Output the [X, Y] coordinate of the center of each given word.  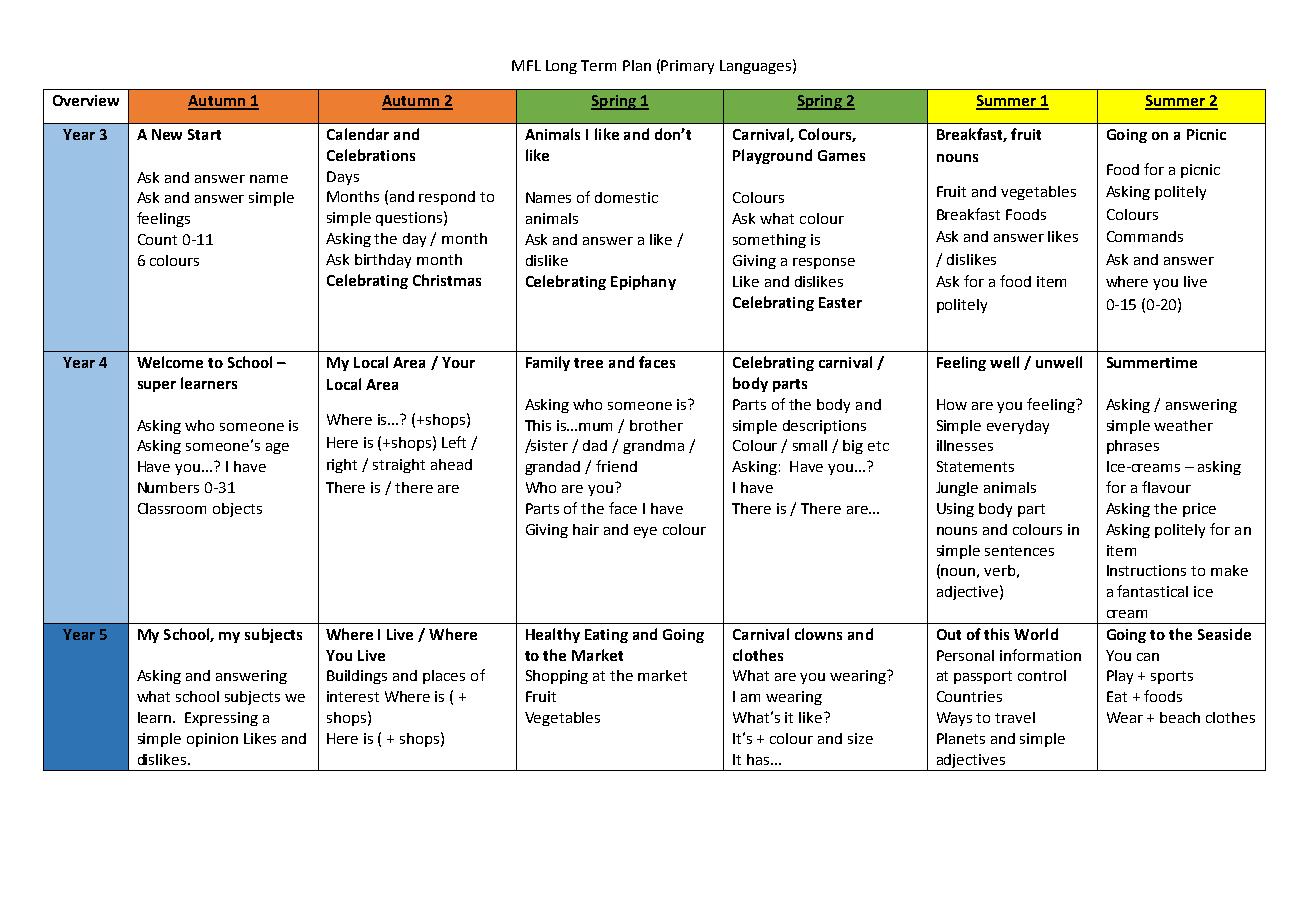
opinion [212, 740]
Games [841, 155]
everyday [1018, 427]
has [759, 759]
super [157, 386]
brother [656, 425]
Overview [86, 100]
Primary [687, 67]
